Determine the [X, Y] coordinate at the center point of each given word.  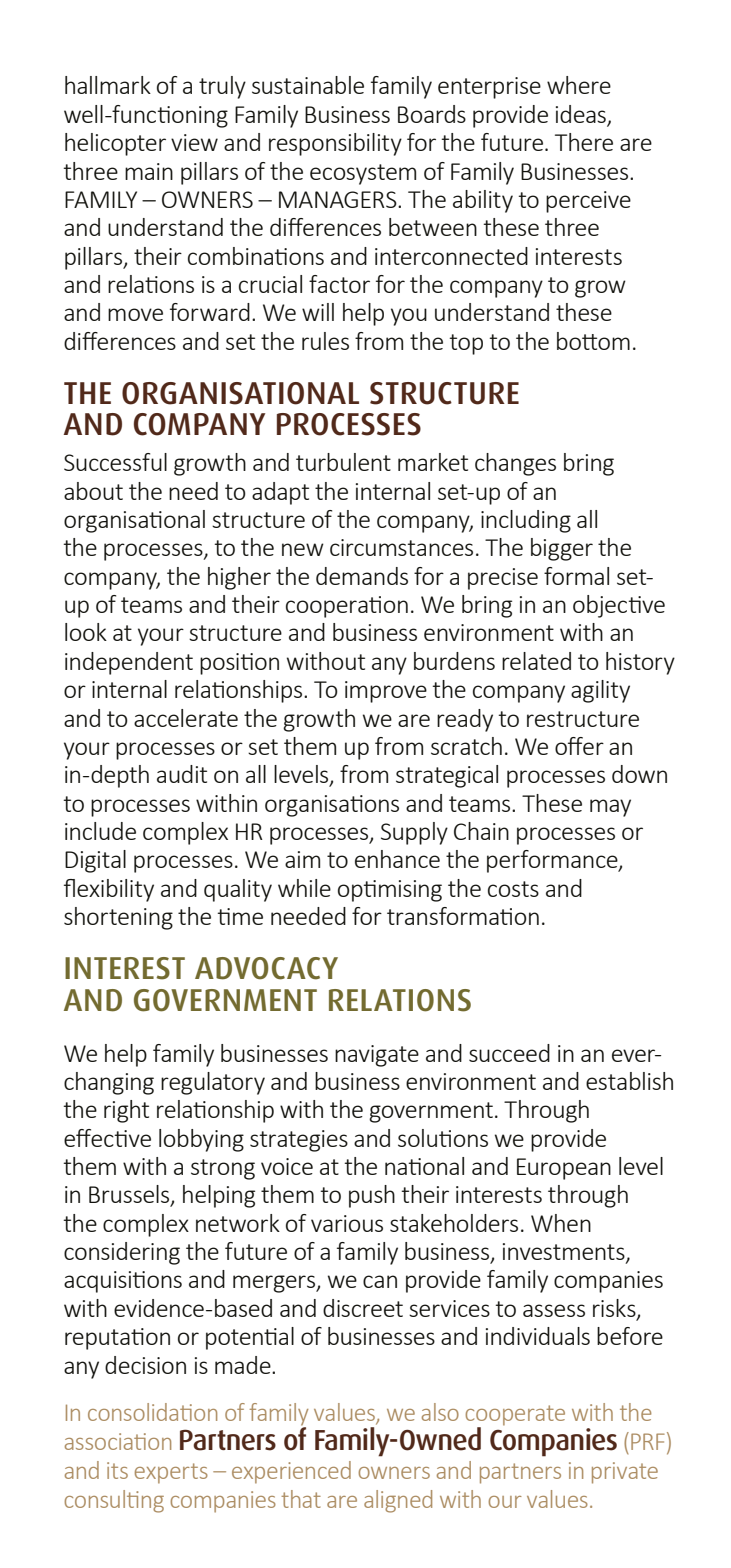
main [149, 171]
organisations [332, 806]
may [610, 808]
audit [182, 774]
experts [171, 1473]
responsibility [335, 144]
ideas [581, 114]
